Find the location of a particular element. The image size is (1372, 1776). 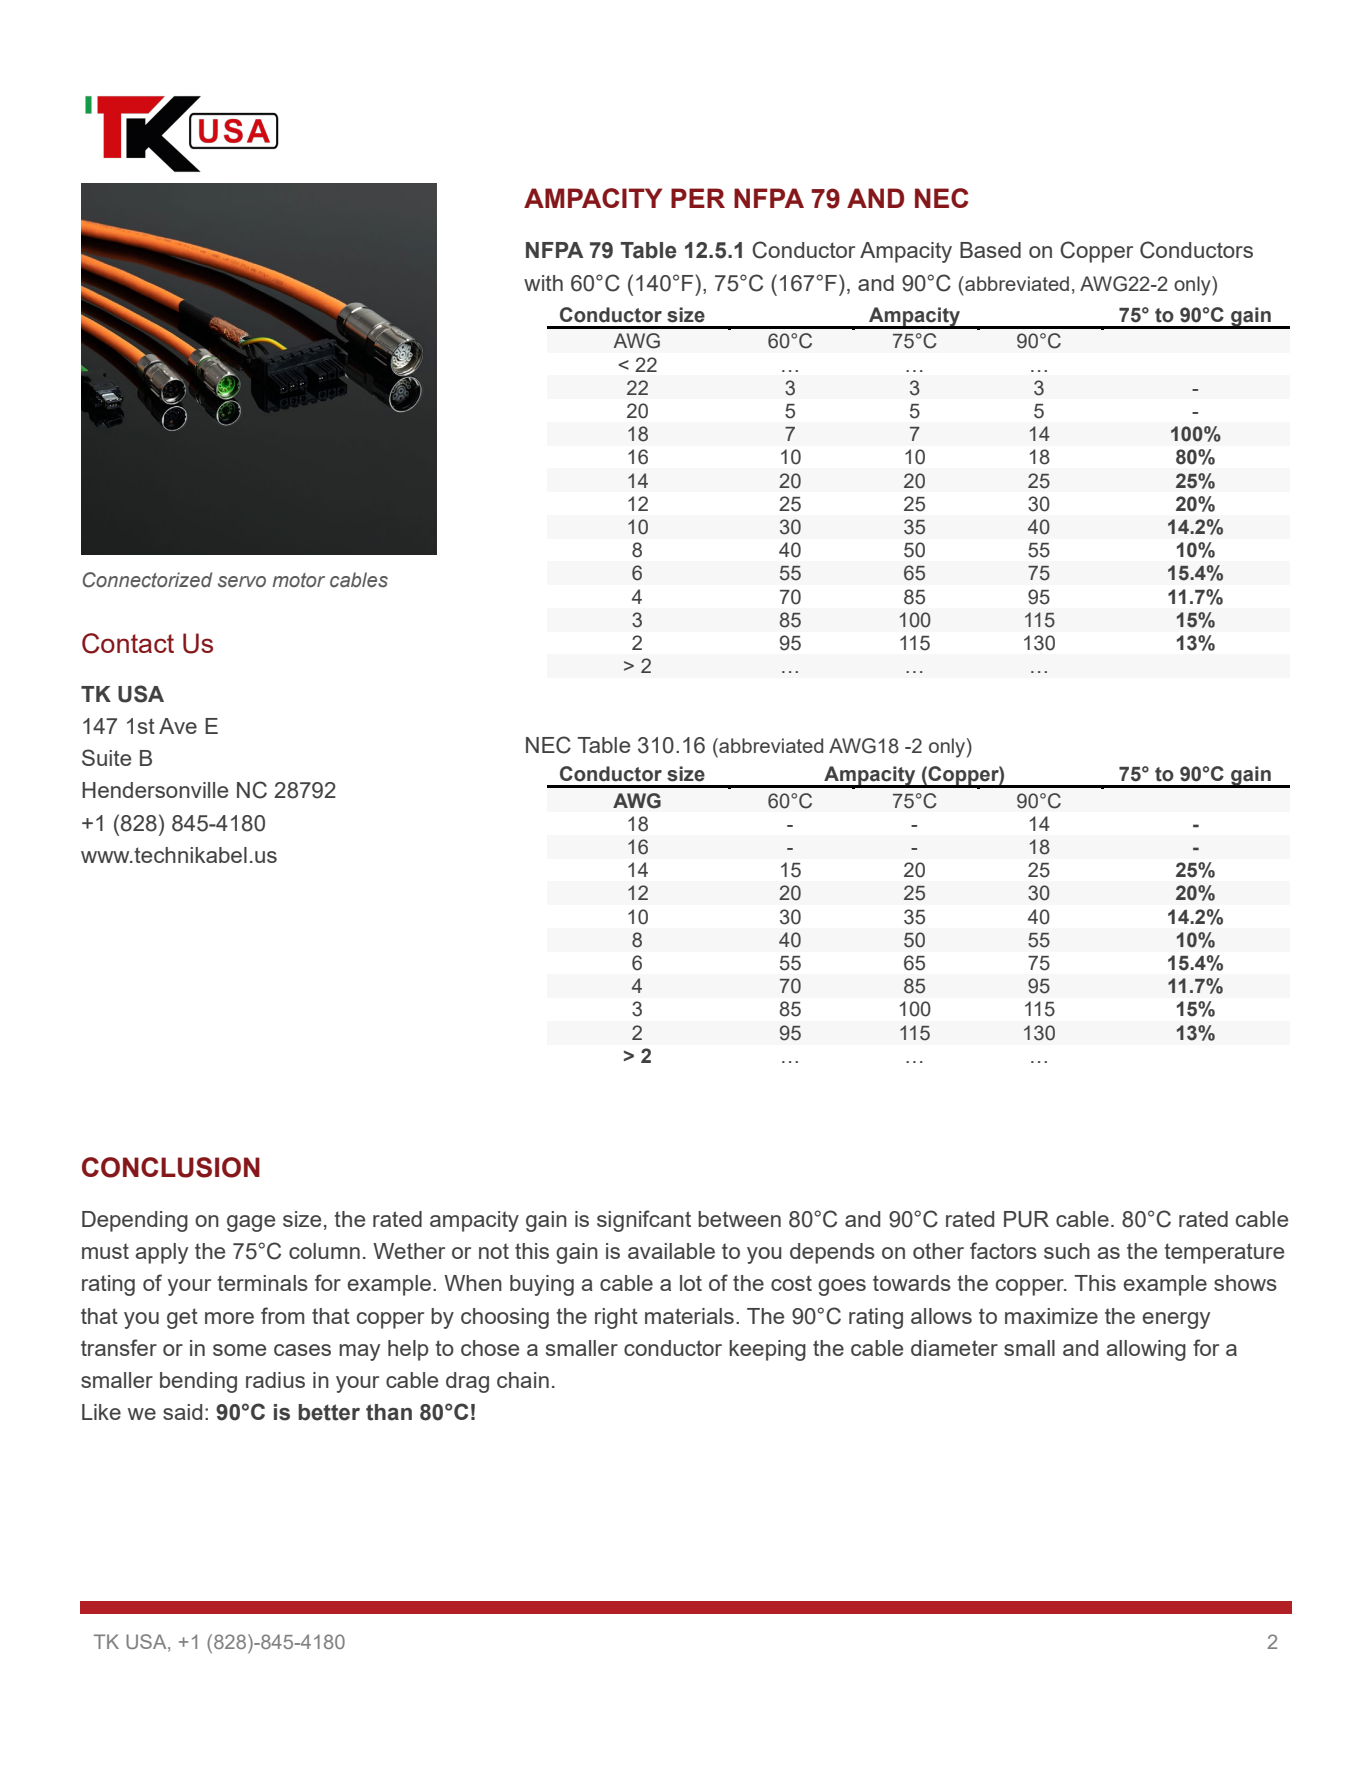

with is located at coordinates (543, 283).
